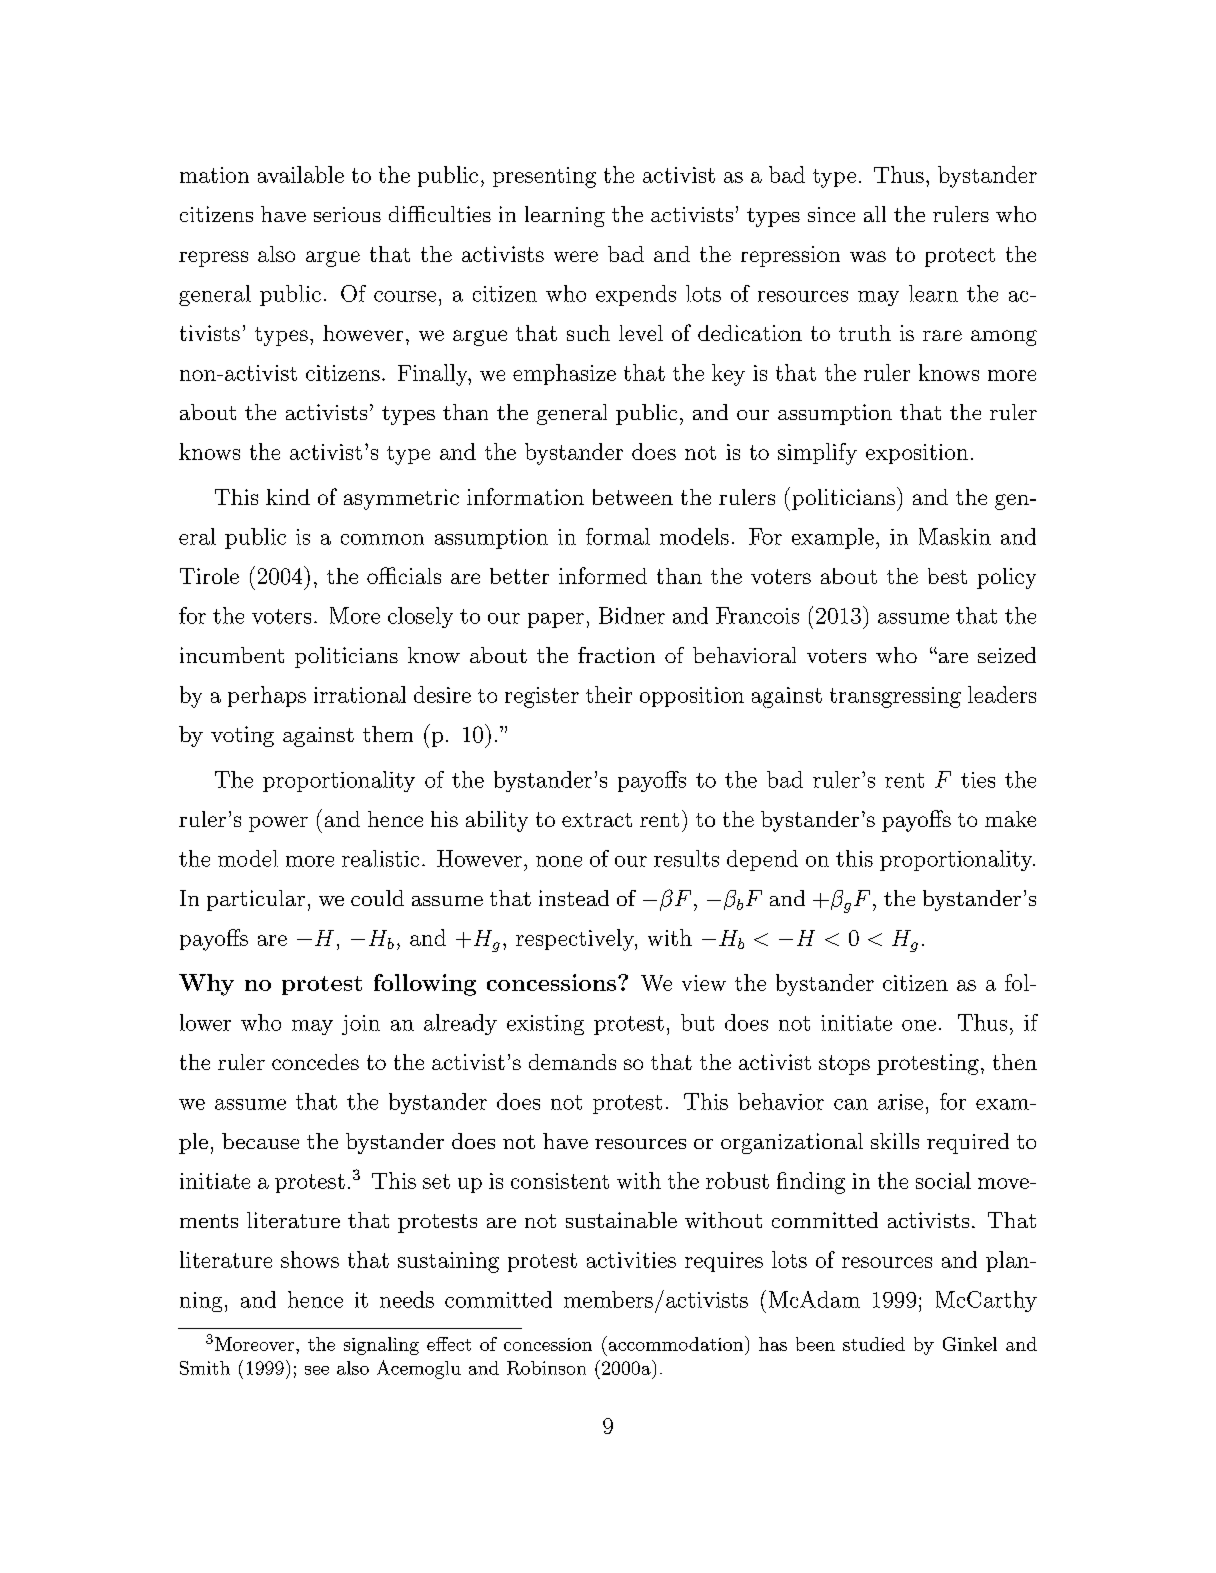 This screenshot has height=1573, width=1216. Describe the element at coordinates (278, 824) in the screenshot. I see `power` at that location.
